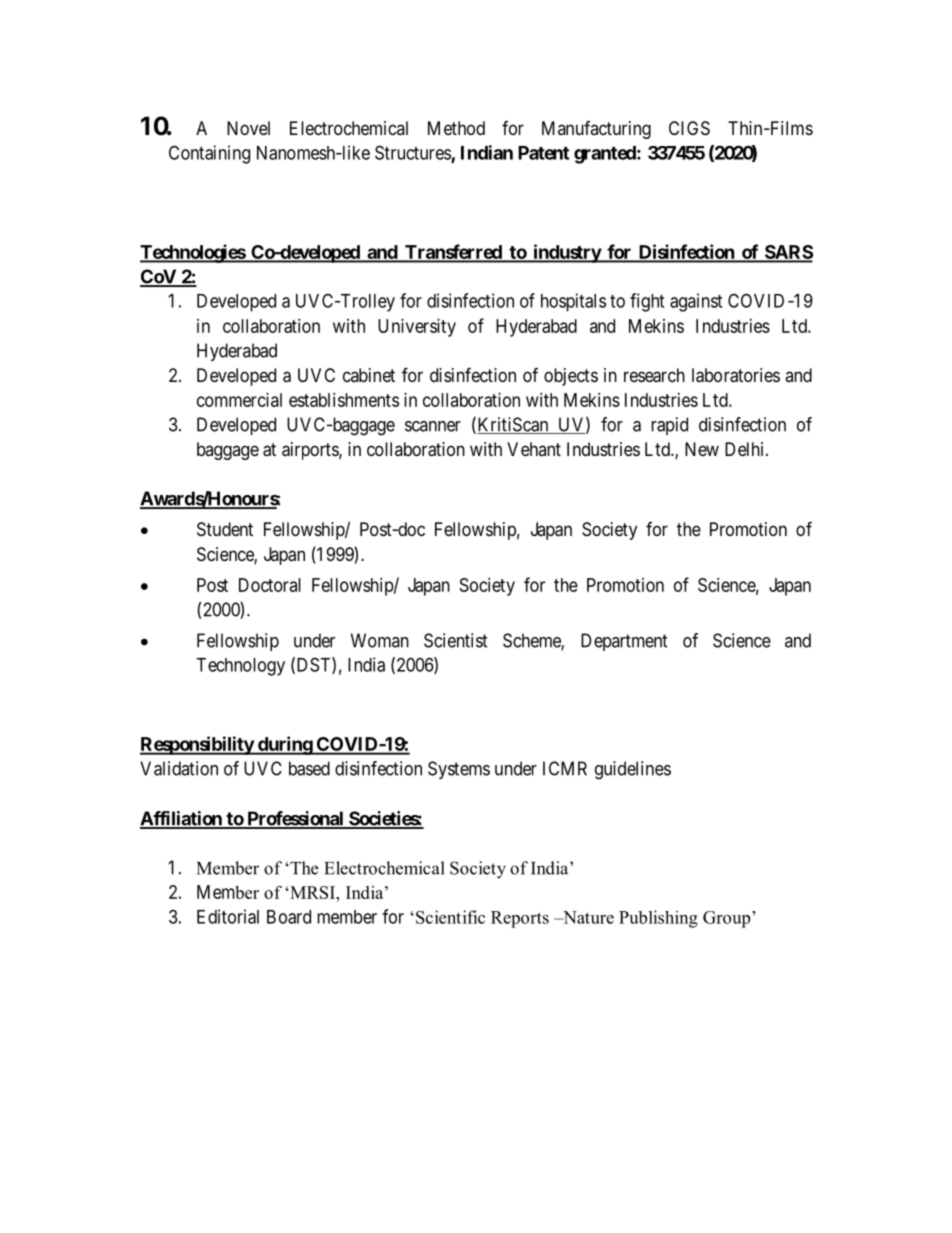 This document has width=952, height=1233. I want to click on rapid, so click(669, 426).
